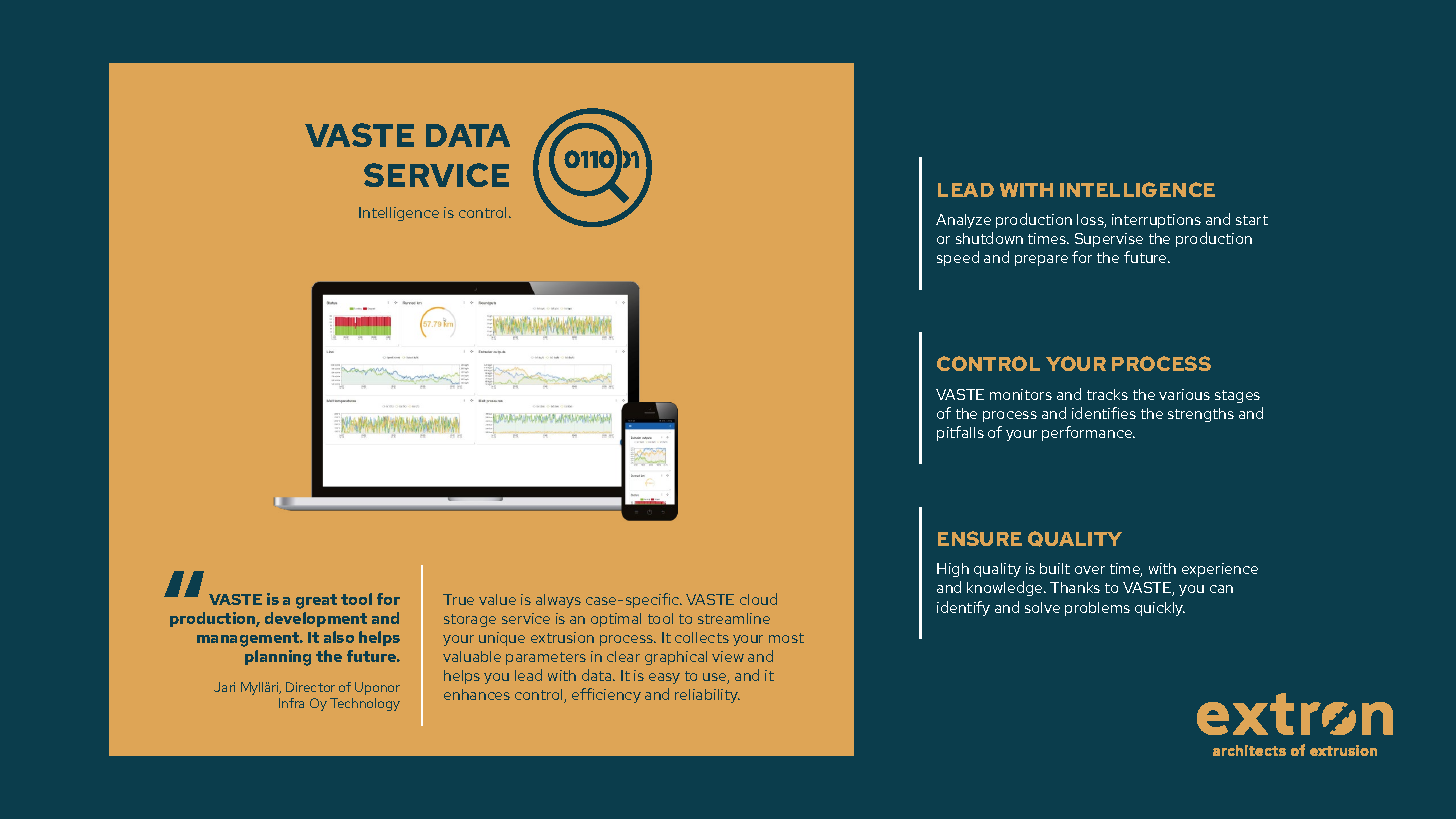  Describe the element at coordinates (1088, 433) in the screenshot. I see `performance` at that location.
